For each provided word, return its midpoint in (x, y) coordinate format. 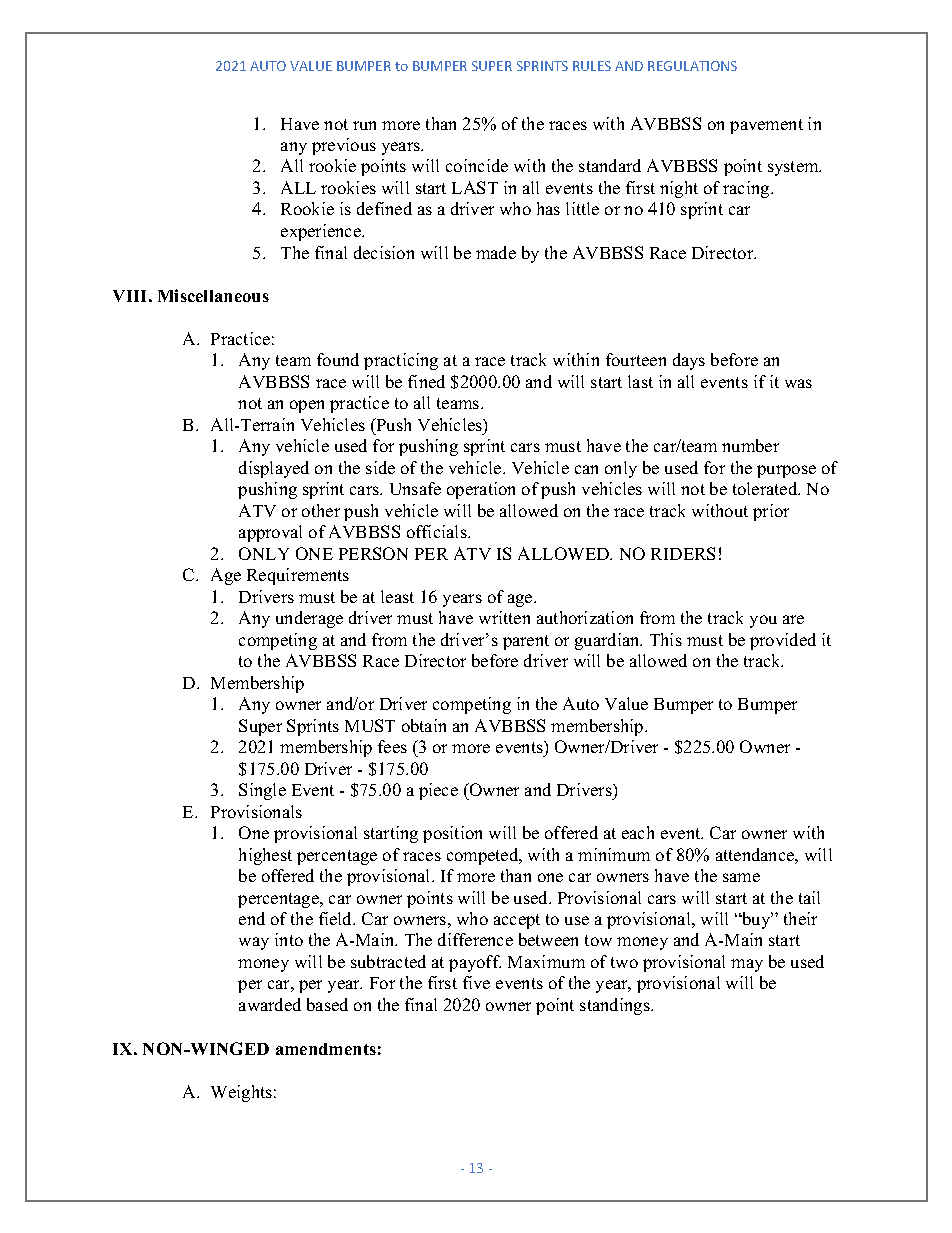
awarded (270, 1004)
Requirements (298, 576)
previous (344, 146)
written (504, 617)
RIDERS (683, 553)
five (476, 982)
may (747, 965)
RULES (592, 66)
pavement (766, 126)
